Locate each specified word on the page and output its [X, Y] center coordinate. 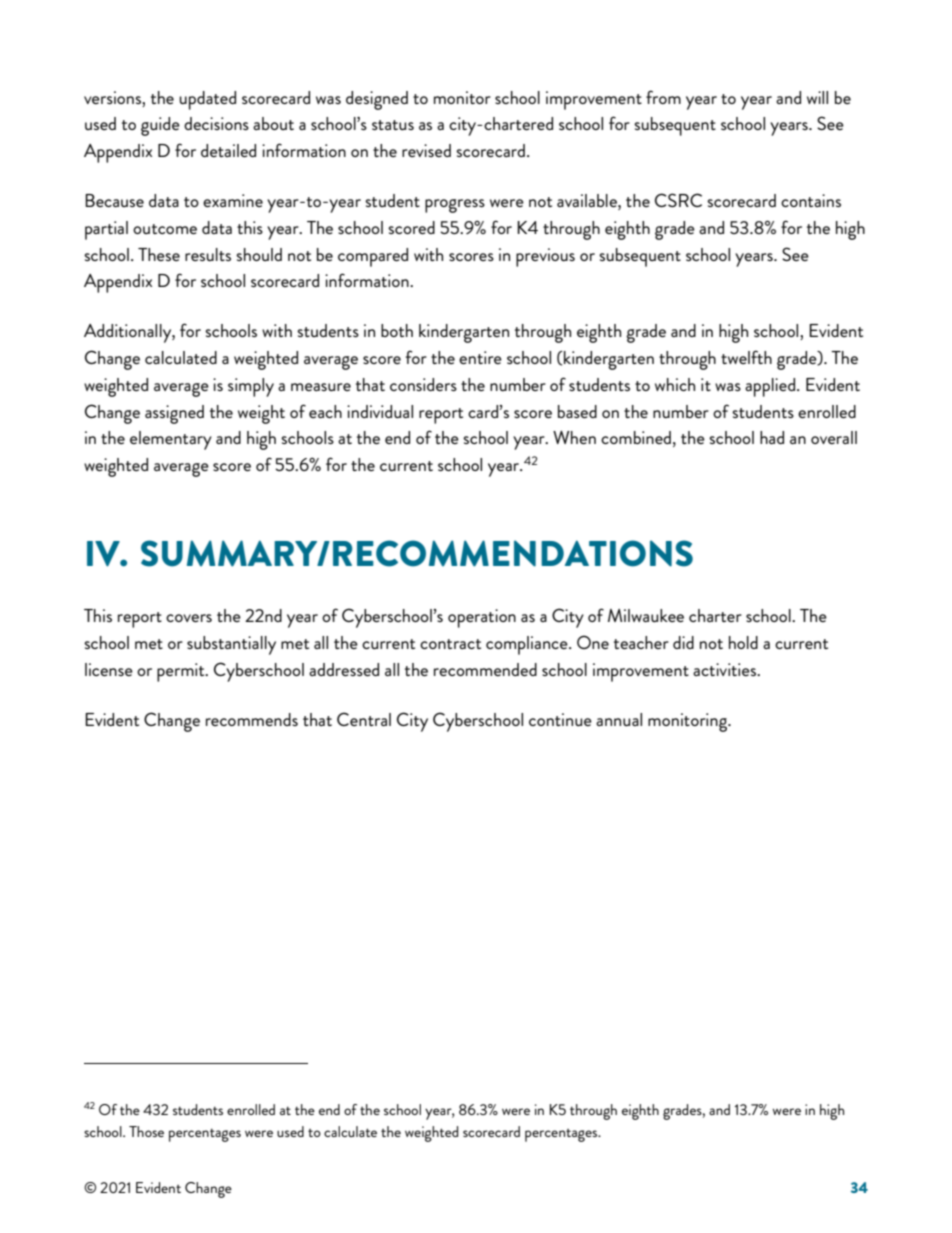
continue [560, 719]
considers [423, 384]
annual [619, 719]
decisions [216, 123]
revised [426, 150]
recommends [252, 719]
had [772, 437]
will [817, 97]
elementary [171, 440]
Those [146, 1131]
